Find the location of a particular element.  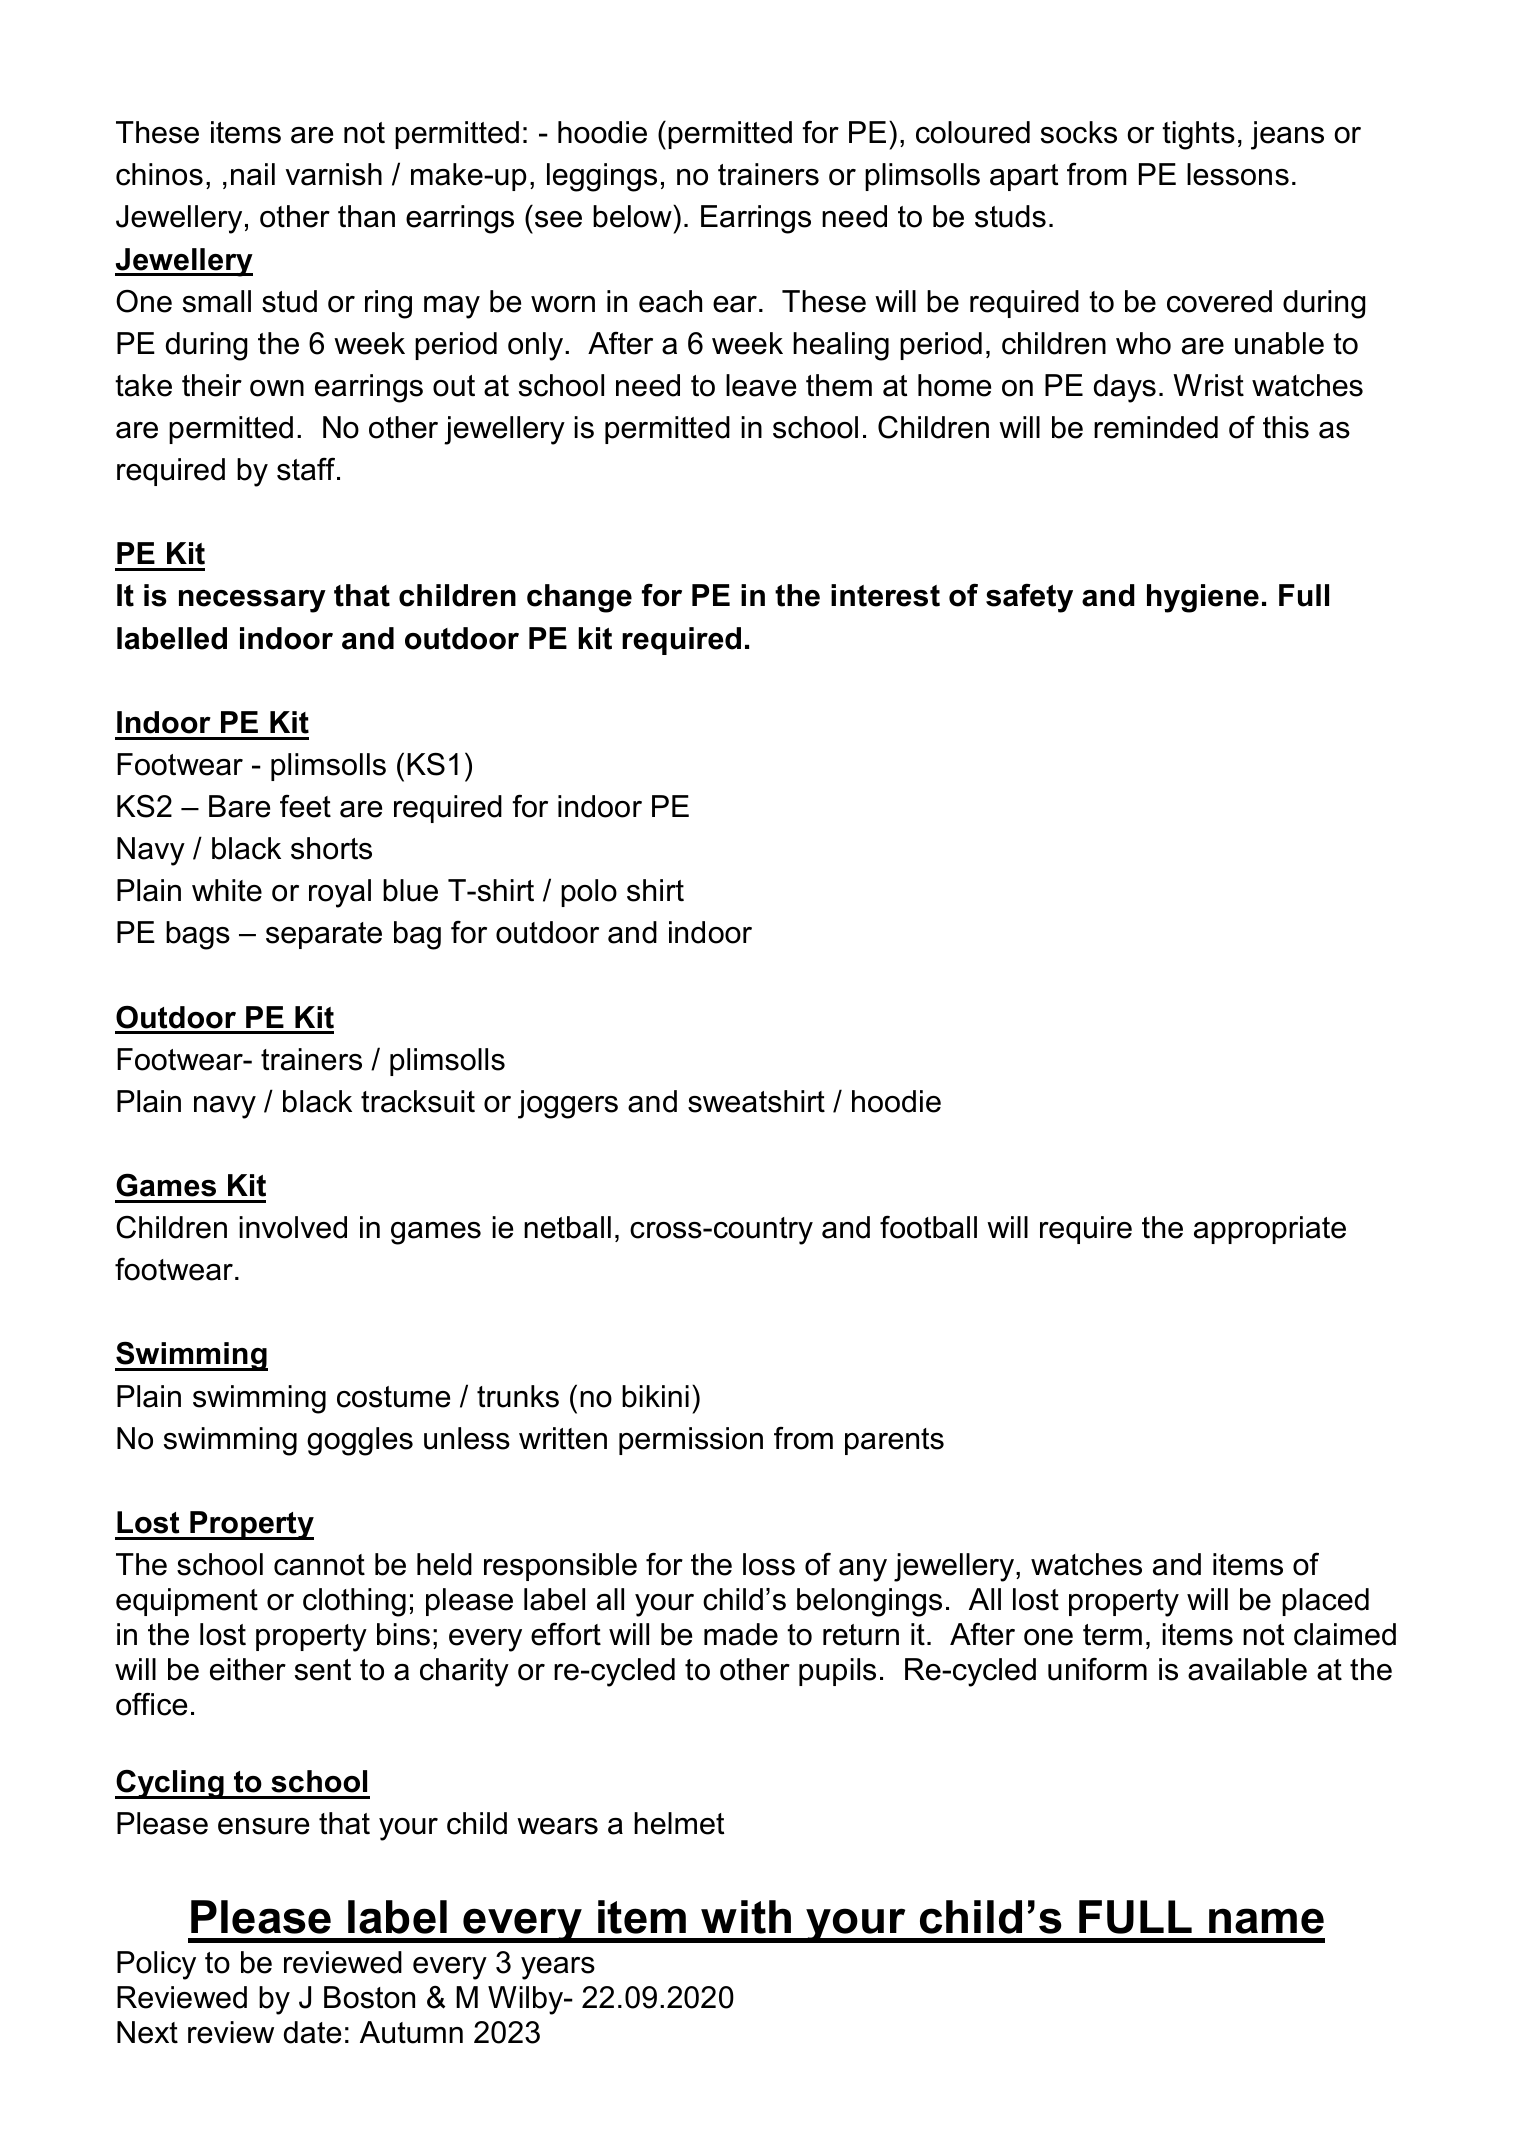

below is located at coordinates (633, 216).
